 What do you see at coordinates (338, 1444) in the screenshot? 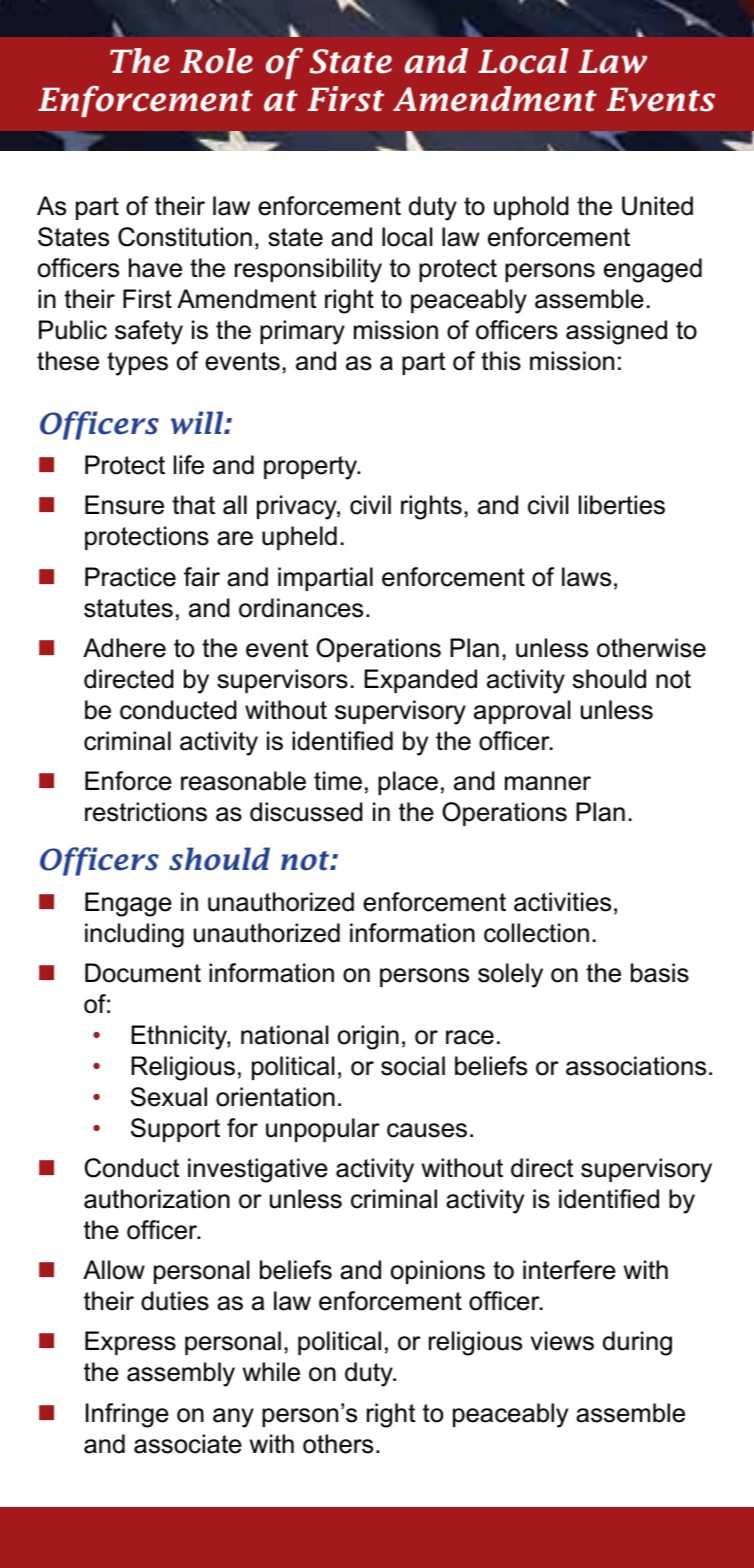
I see `others` at bounding box center [338, 1444].
